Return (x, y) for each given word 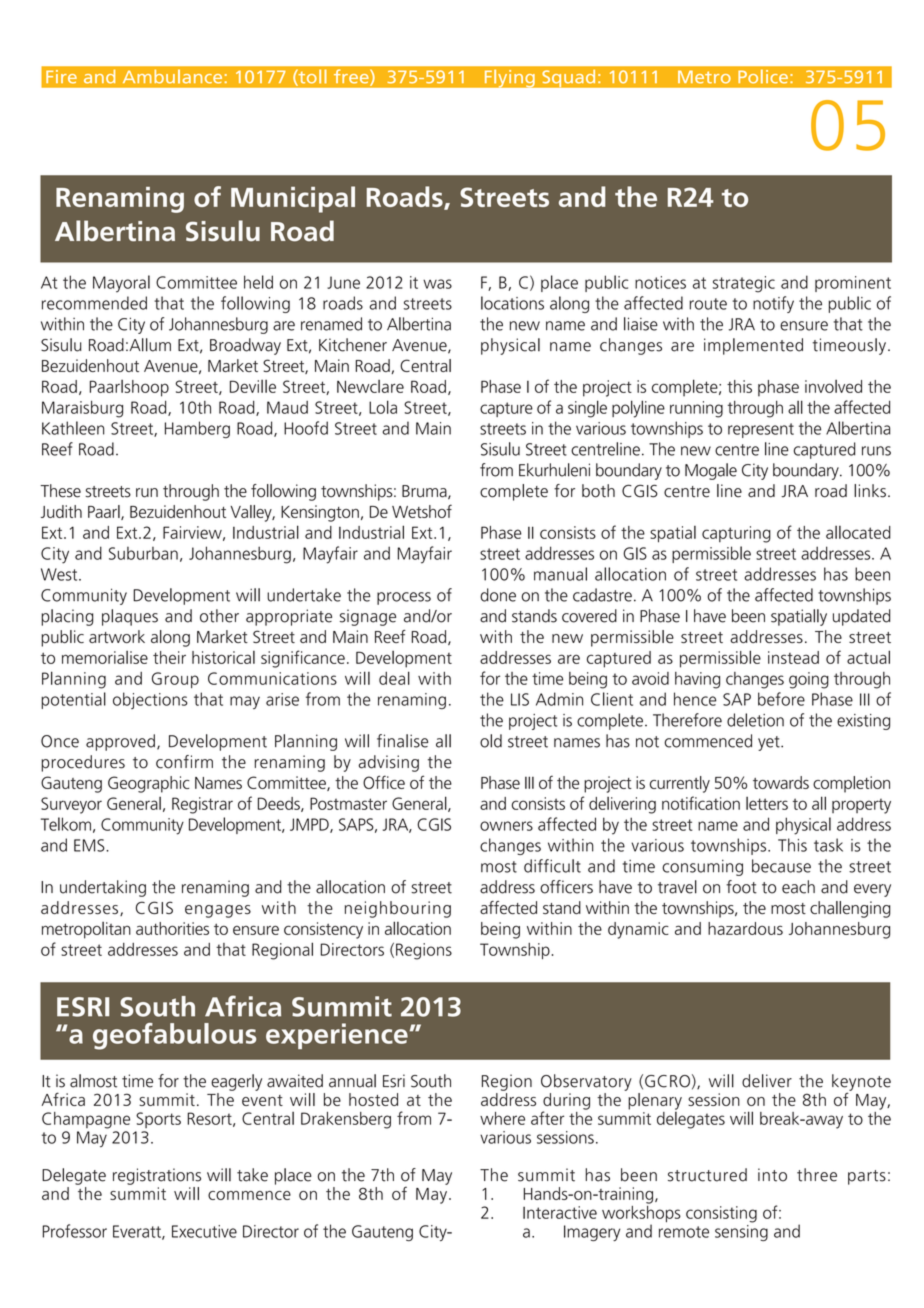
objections (150, 700)
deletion (755, 720)
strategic (744, 284)
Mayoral (121, 284)
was (437, 284)
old (491, 741)
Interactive (560, 1212)
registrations (157, 1176)
